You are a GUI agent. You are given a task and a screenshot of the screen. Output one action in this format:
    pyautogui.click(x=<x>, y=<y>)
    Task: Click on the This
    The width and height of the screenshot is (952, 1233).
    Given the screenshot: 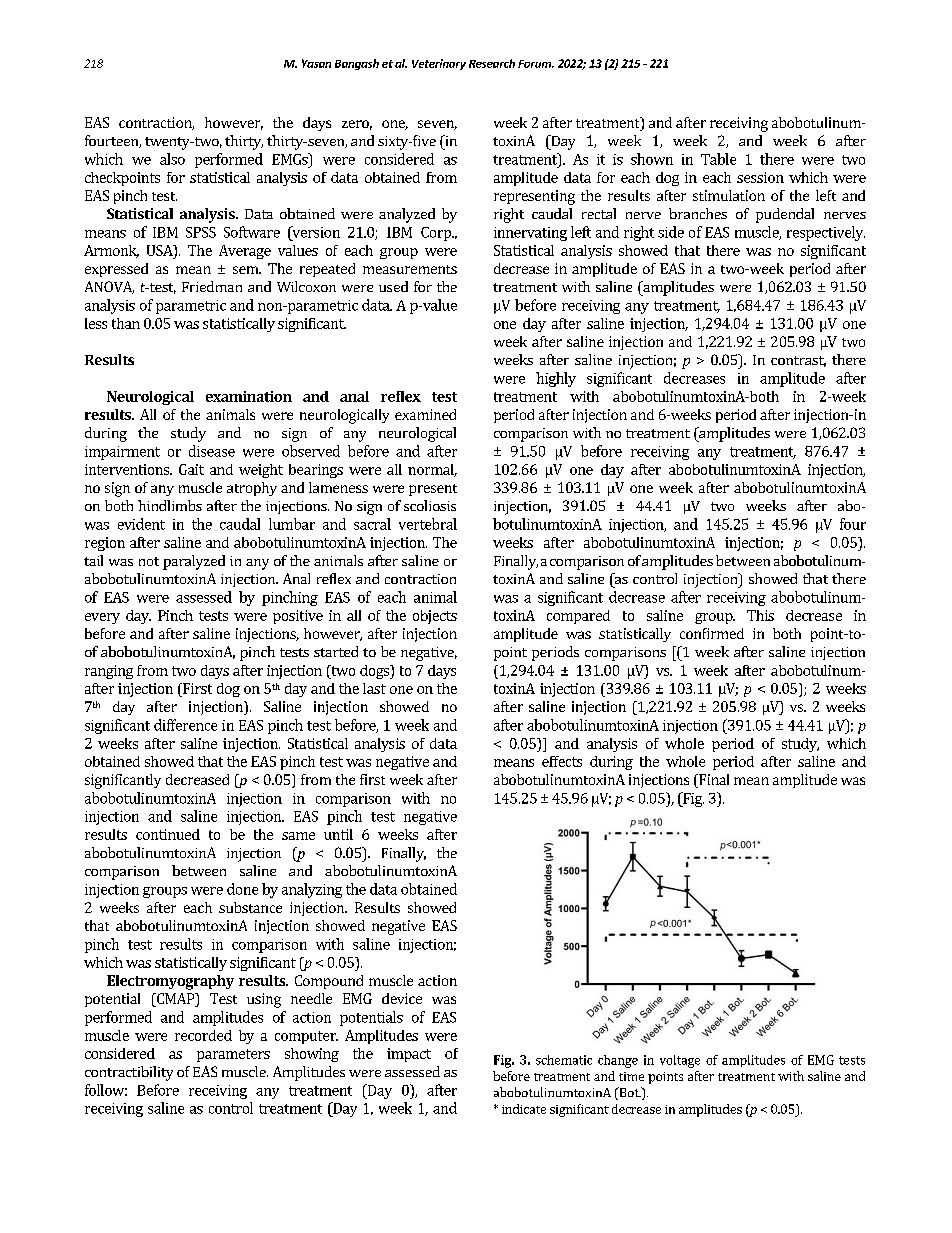 What is the action you would take?
    pyautogui.click(x=760, y=615)
